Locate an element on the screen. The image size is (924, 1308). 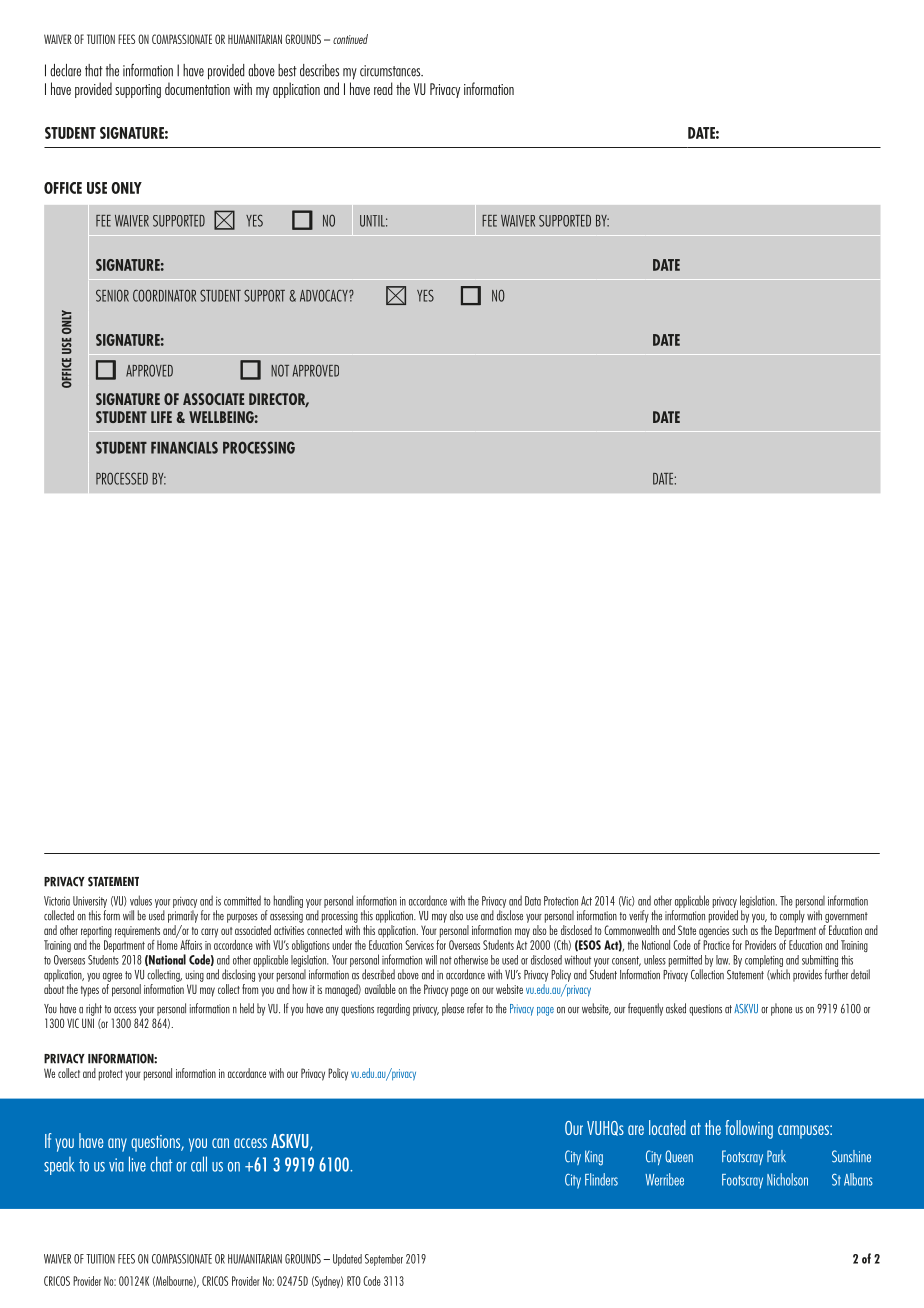
comply is located at coordinates (792, 916).
